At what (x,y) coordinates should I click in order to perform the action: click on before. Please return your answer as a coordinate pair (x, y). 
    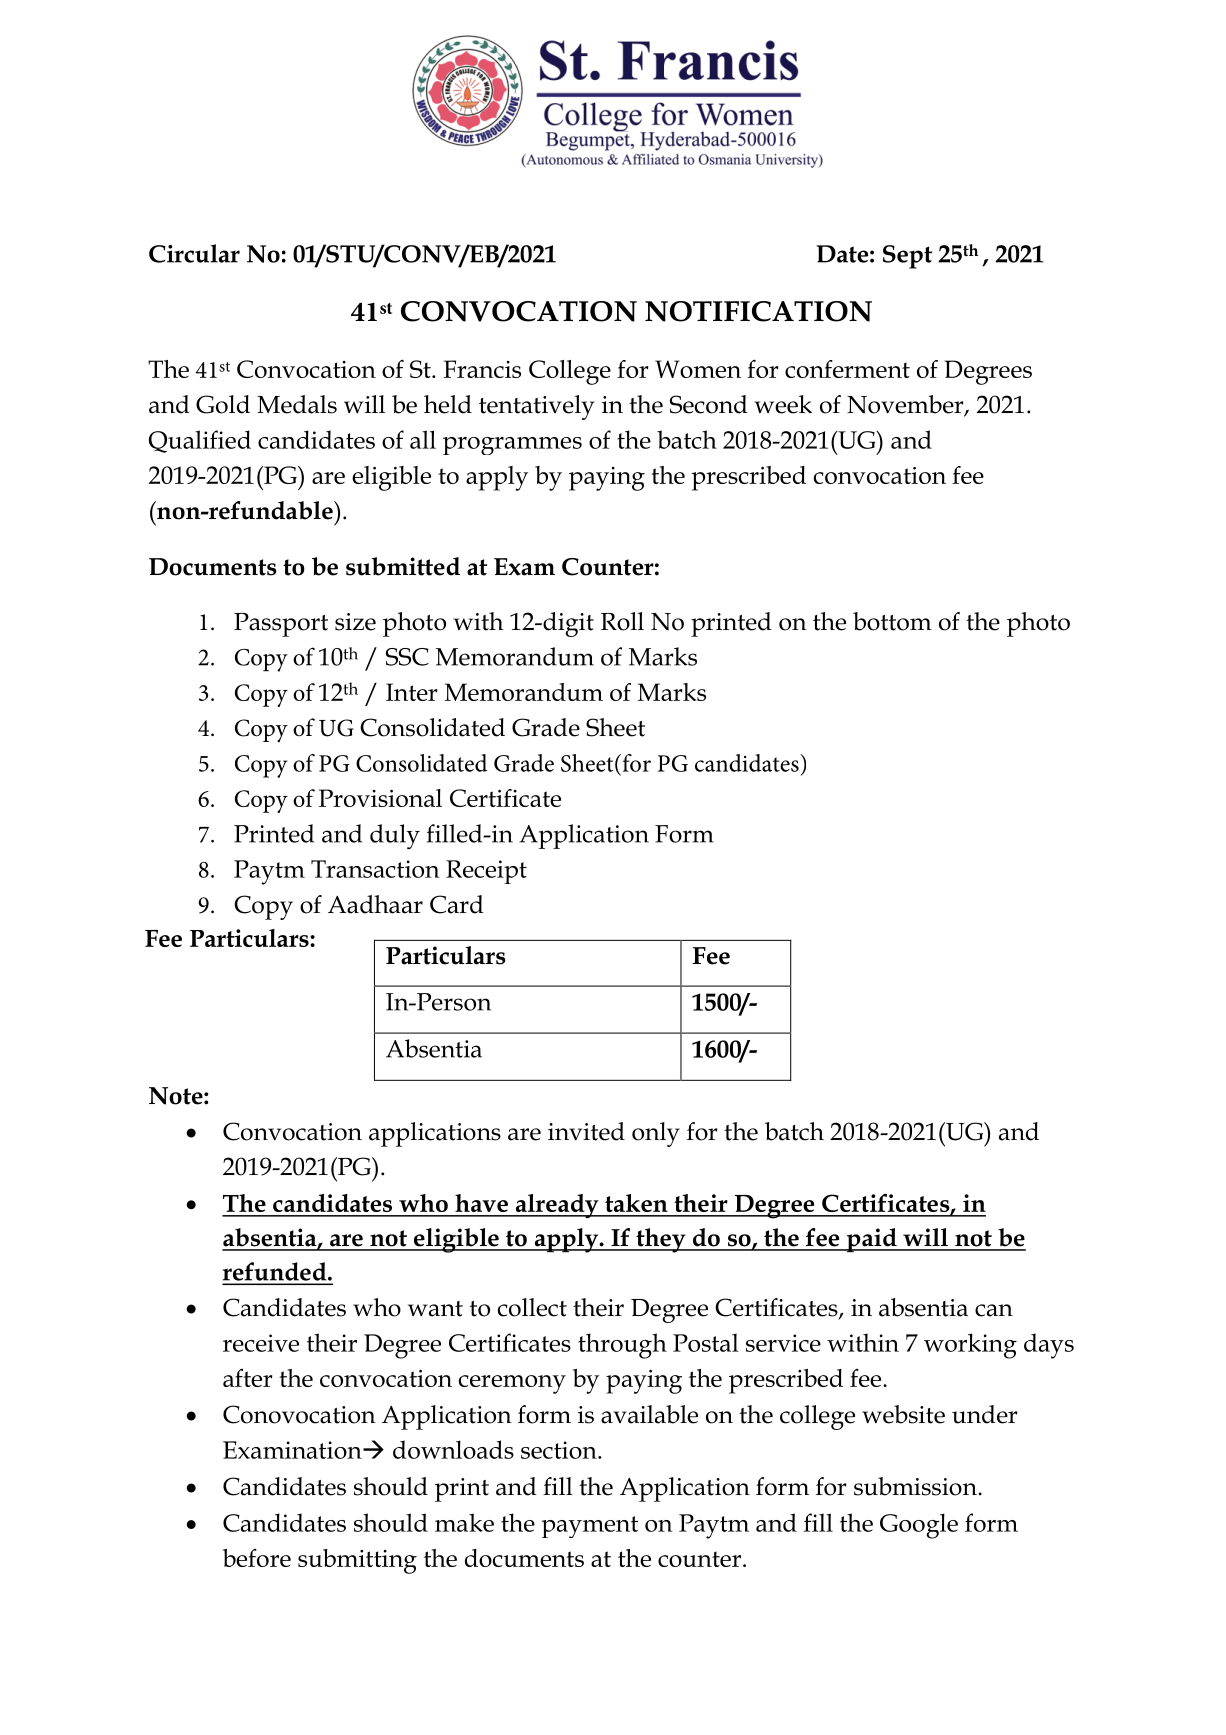
    Looking at the image, I should click on (257, 1558).
